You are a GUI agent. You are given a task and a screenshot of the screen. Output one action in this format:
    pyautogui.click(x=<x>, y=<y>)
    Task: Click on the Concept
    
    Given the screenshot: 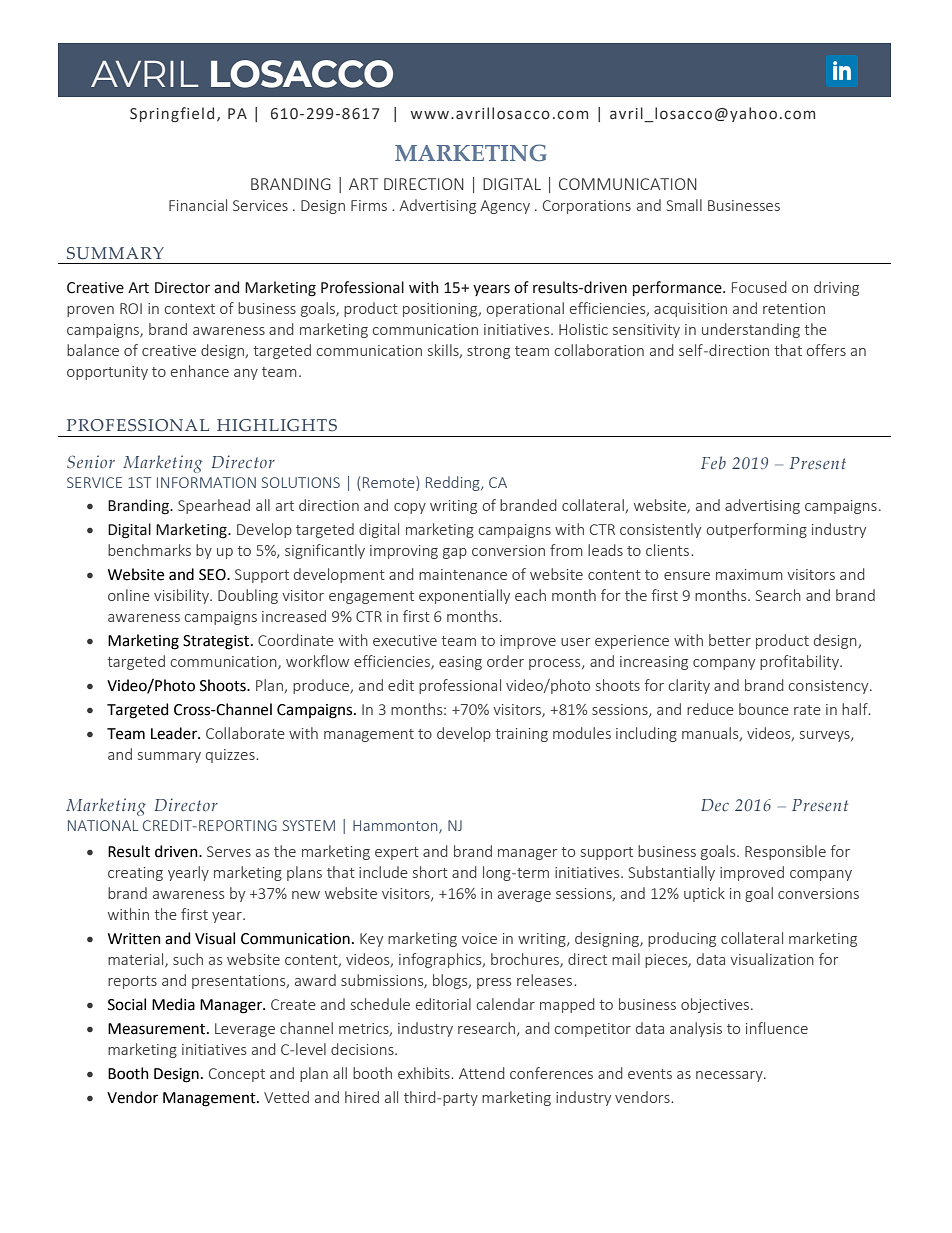 What is the action you would take?
    pyautogui.click(x=237, y=1075)
